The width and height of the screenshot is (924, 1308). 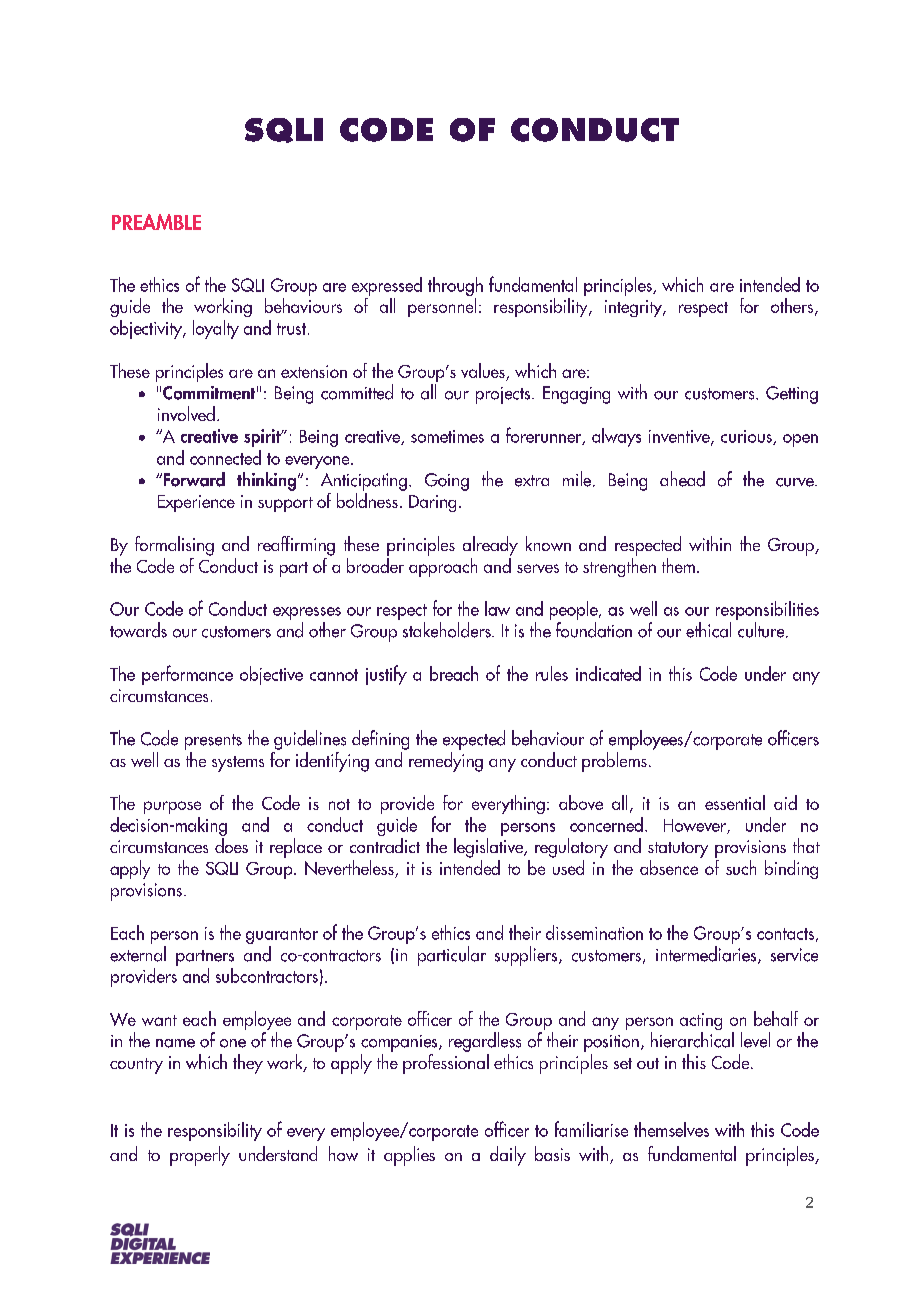 What do you see at coordinates (508, 1156) in the screenshot?
I see `daily` at bounding box center [508, 1156].
